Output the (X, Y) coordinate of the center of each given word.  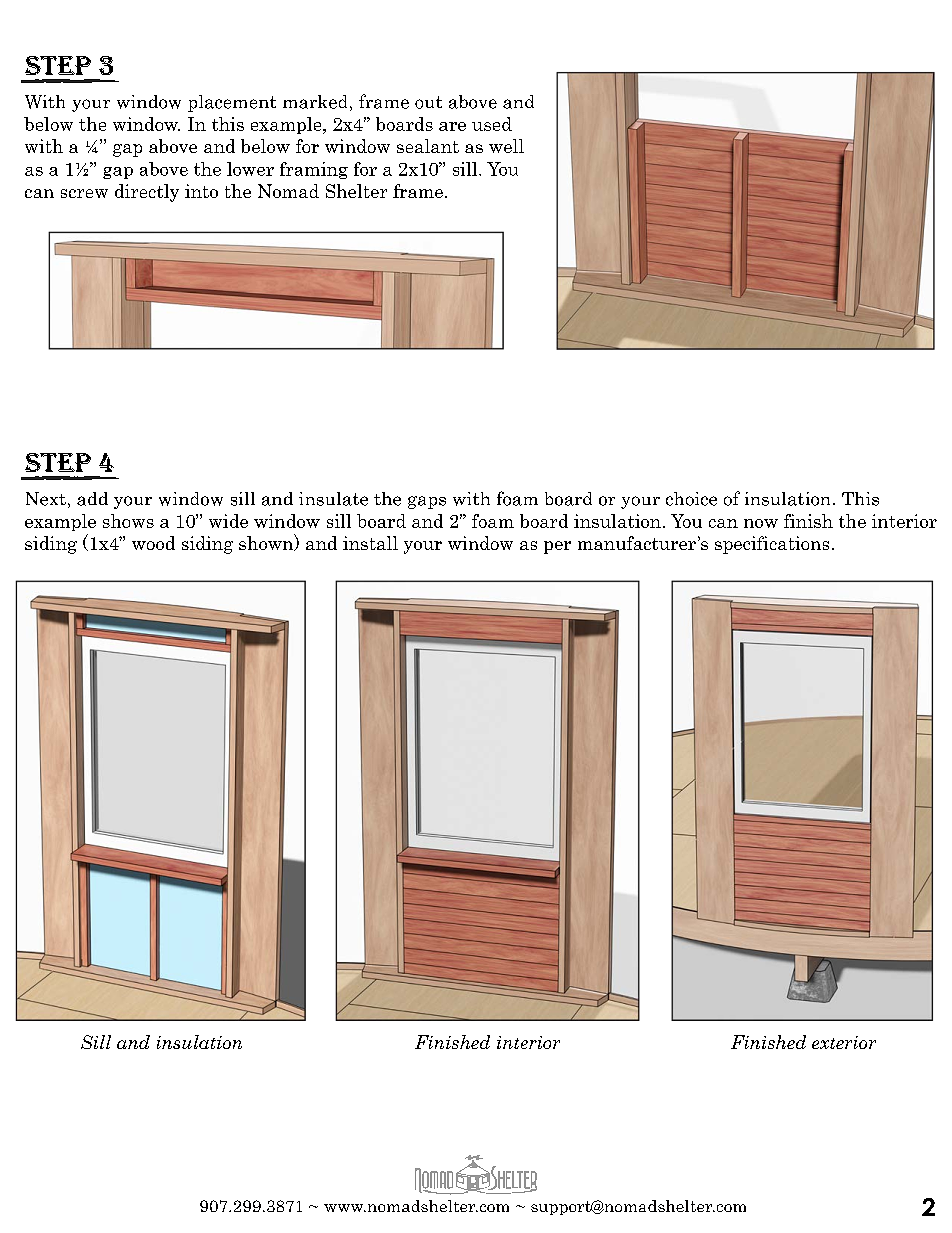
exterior (844, 1042)
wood (153, 543)
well (506, 146)
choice (691, 499)
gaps (427, 502)
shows (128, 521)
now (761, 523)
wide (228, 521)
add (92, 499)
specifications (772, 545)
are (452, 126)
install (370, 543)
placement (232, 103)
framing (314, 170)
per (557, 547)
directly (147, 193)
